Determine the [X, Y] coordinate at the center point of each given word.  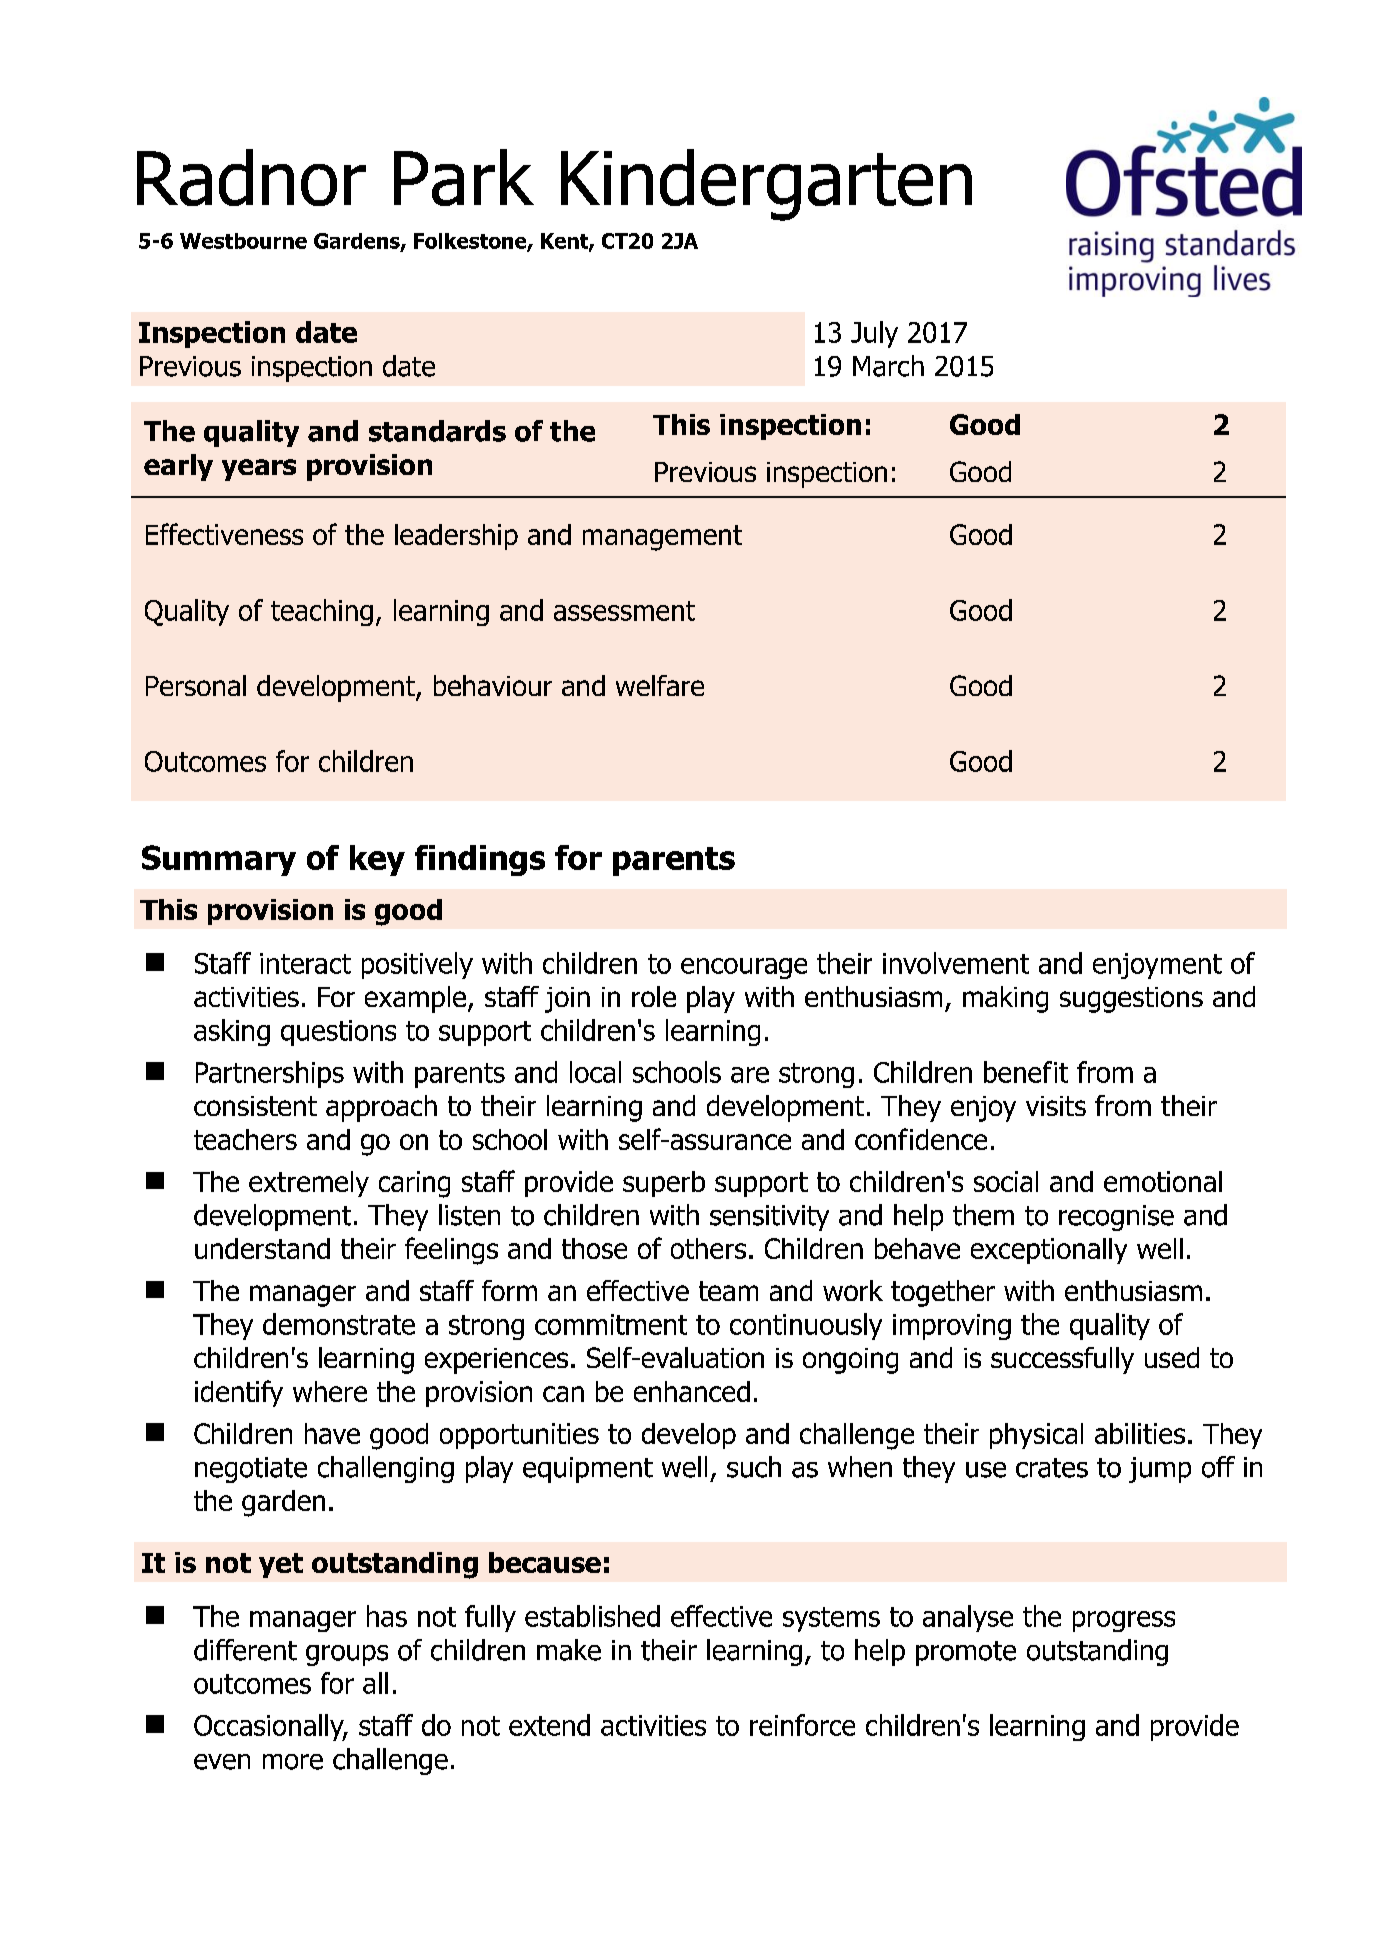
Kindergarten [766, 185]
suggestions [1131, 1000]
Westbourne [243, 241]
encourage [744, 968]
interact [305, 963]
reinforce [802, 1725]
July [874, 334]
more [293, 1762]
